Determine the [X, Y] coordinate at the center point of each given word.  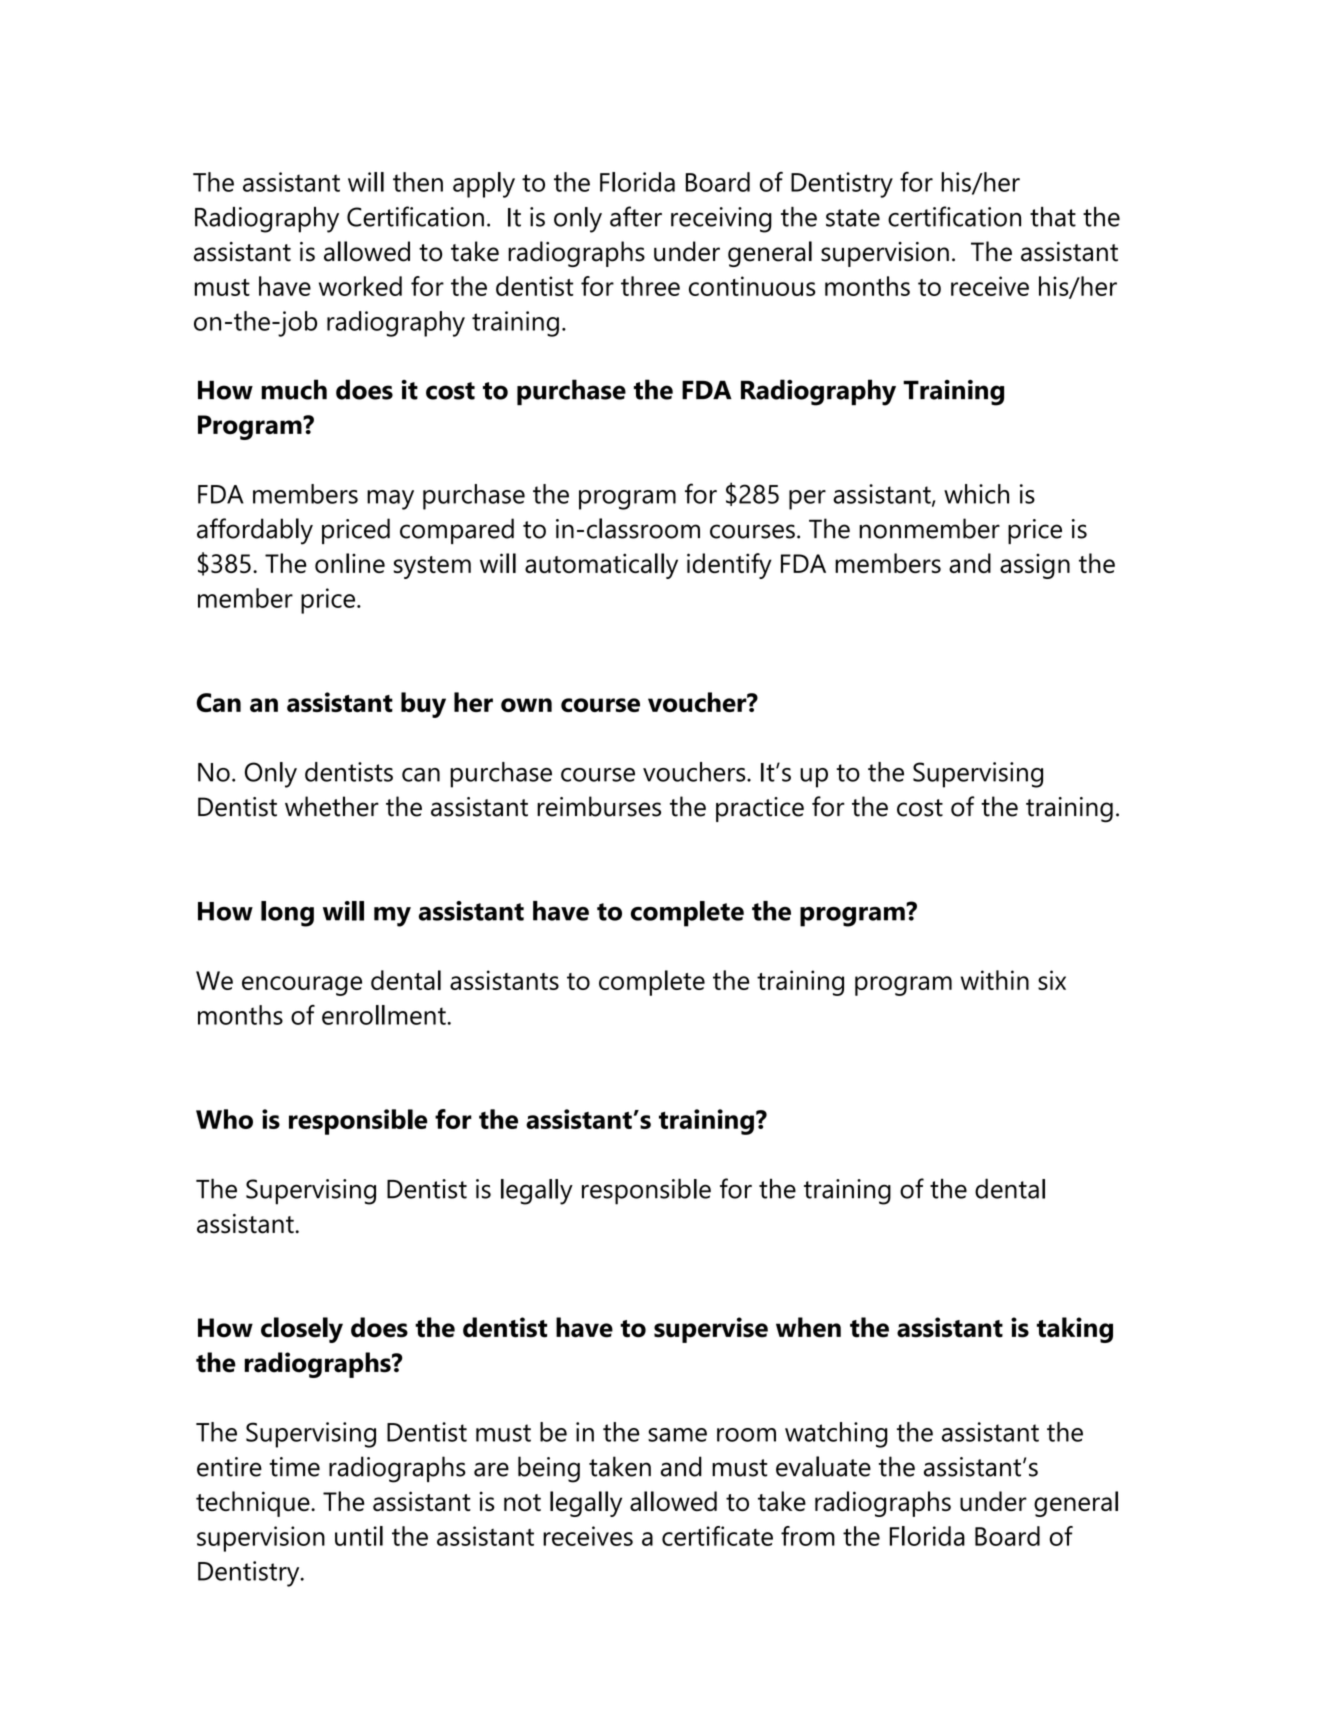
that [1053, 217]
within [995, 980]
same [677, 1435]
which [976, 494]
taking [1075, 1330]
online [350, 563]
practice [760, 809]
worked [360, 286]
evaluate [823, 1466]
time [294, 1467]
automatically [601, 566]
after [636, 216]
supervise [711, 1330]
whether [332, 806]
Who [224, 1119]
